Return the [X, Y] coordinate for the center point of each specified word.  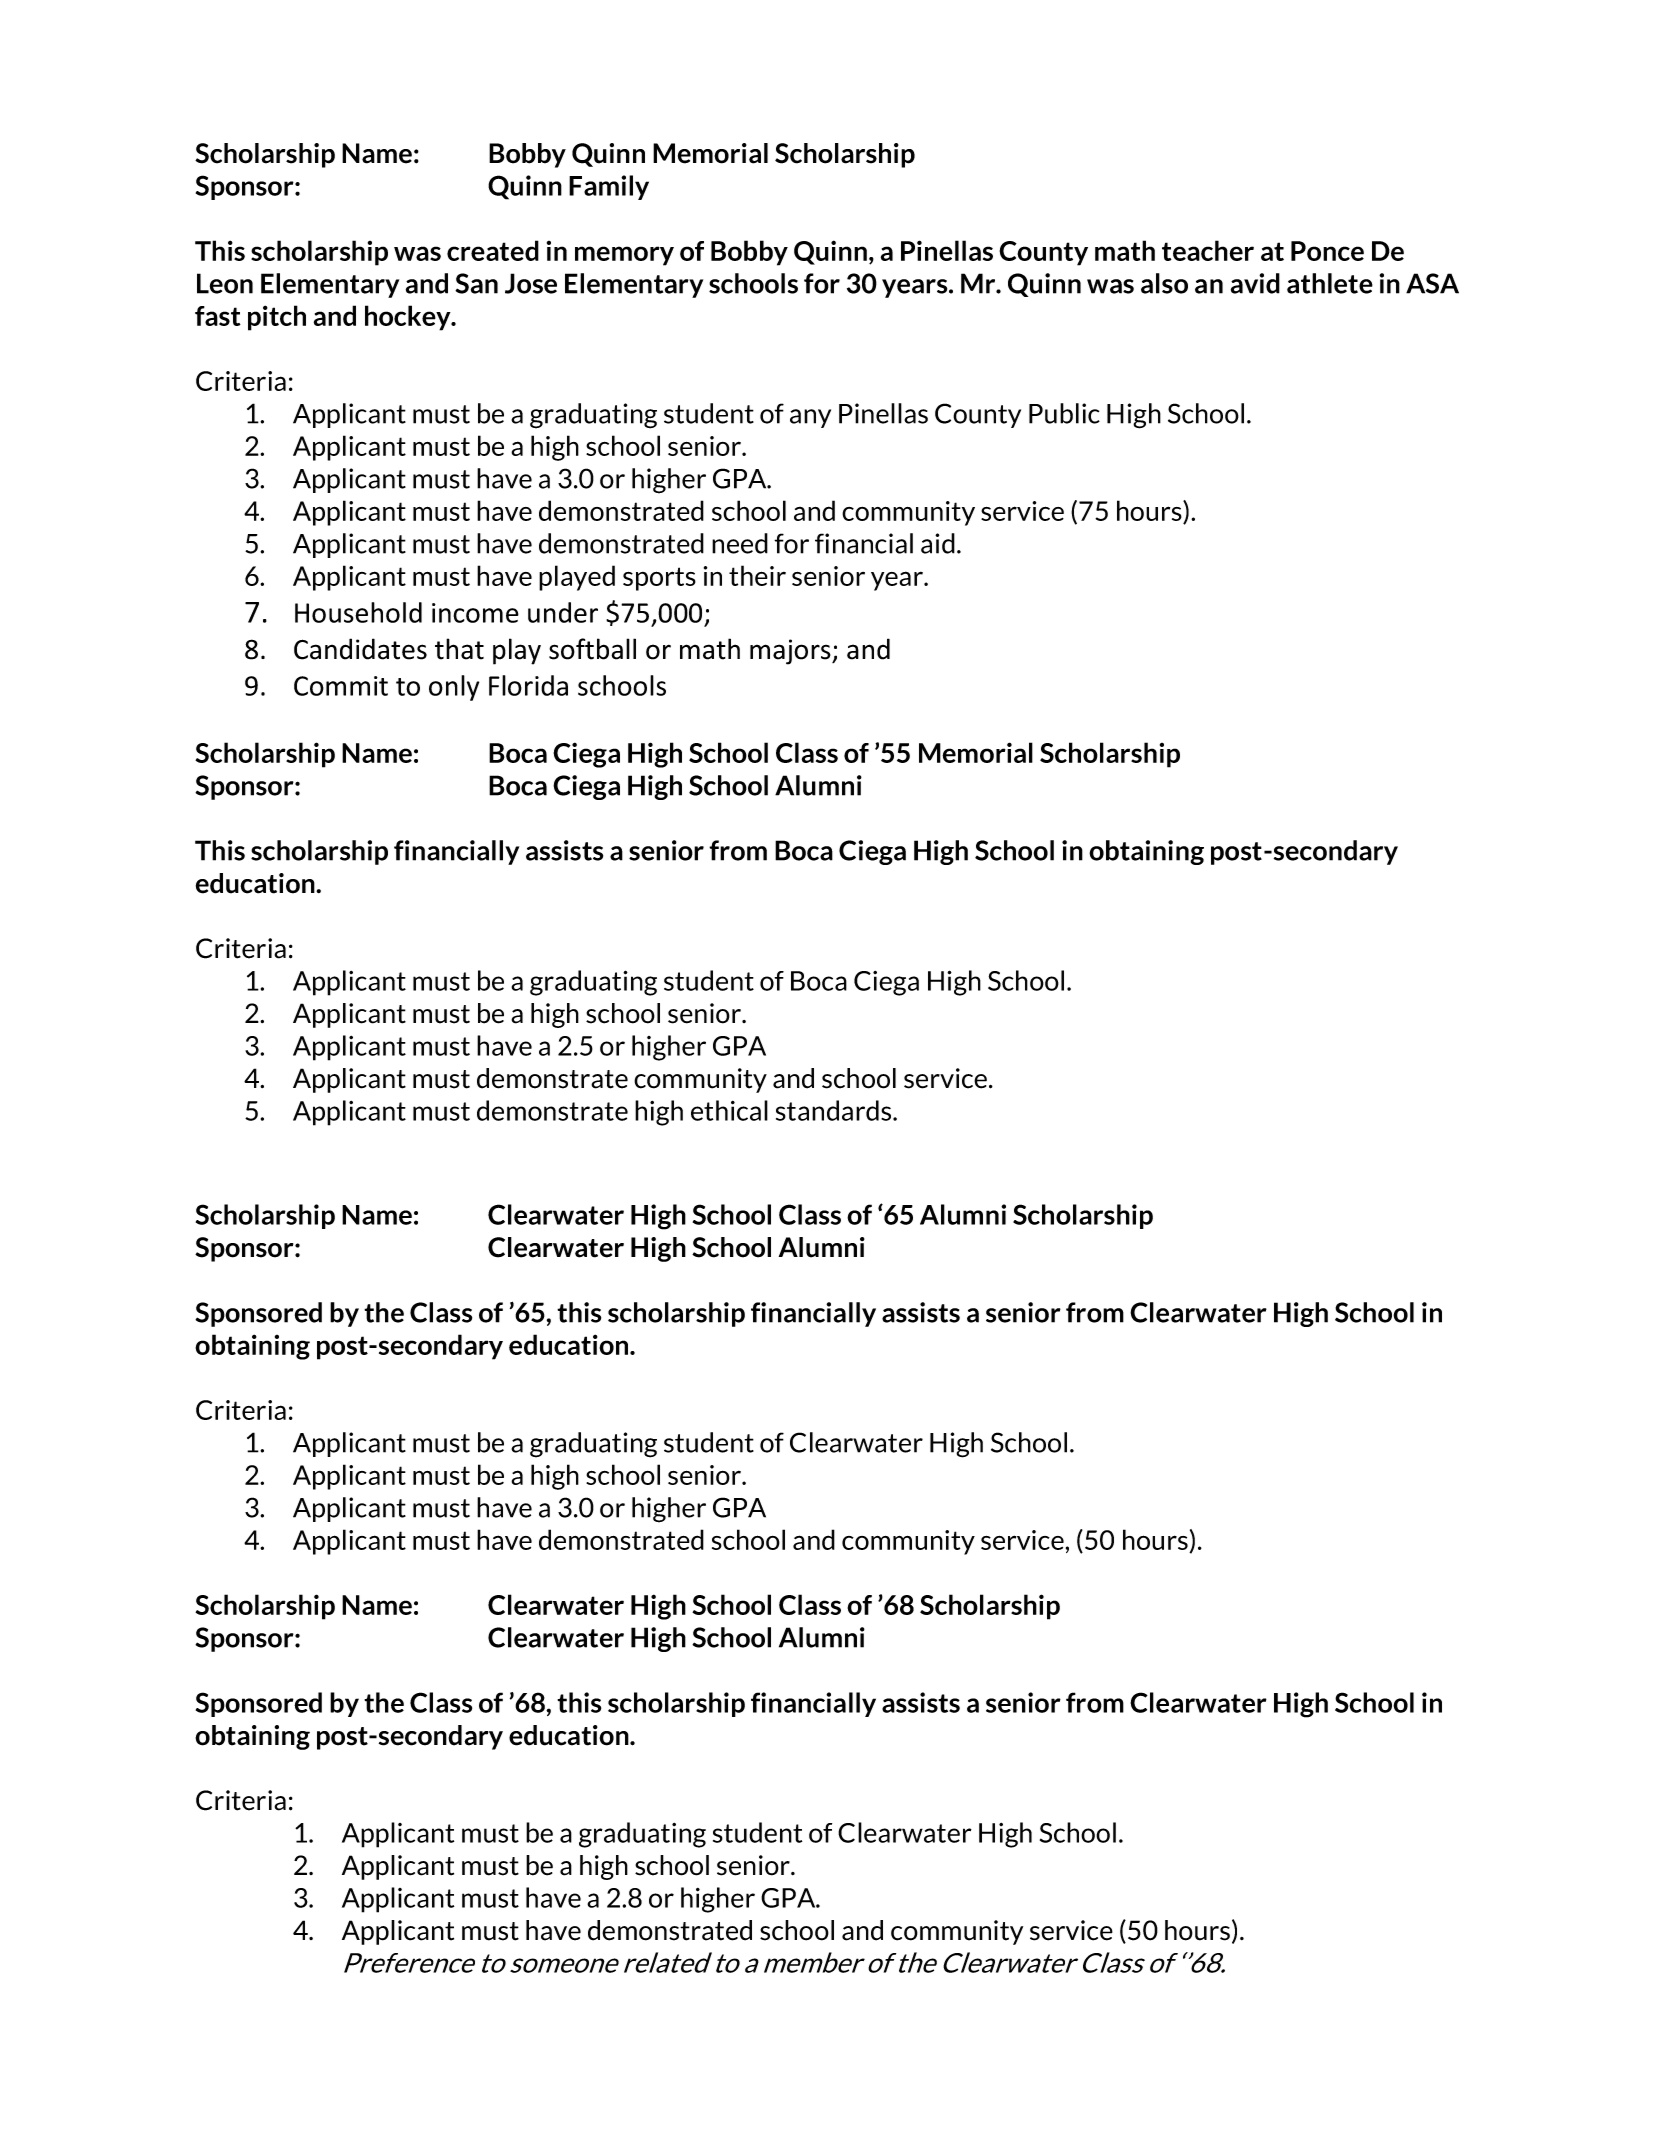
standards [835, 1110]
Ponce [1327, 251]
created [493, 250]
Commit [341, 686]
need [740, 543]
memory [624, 256]
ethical [729, 1110]
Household [358, 612]
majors [791, 652]
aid [938, 543]
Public [1064, 413]
